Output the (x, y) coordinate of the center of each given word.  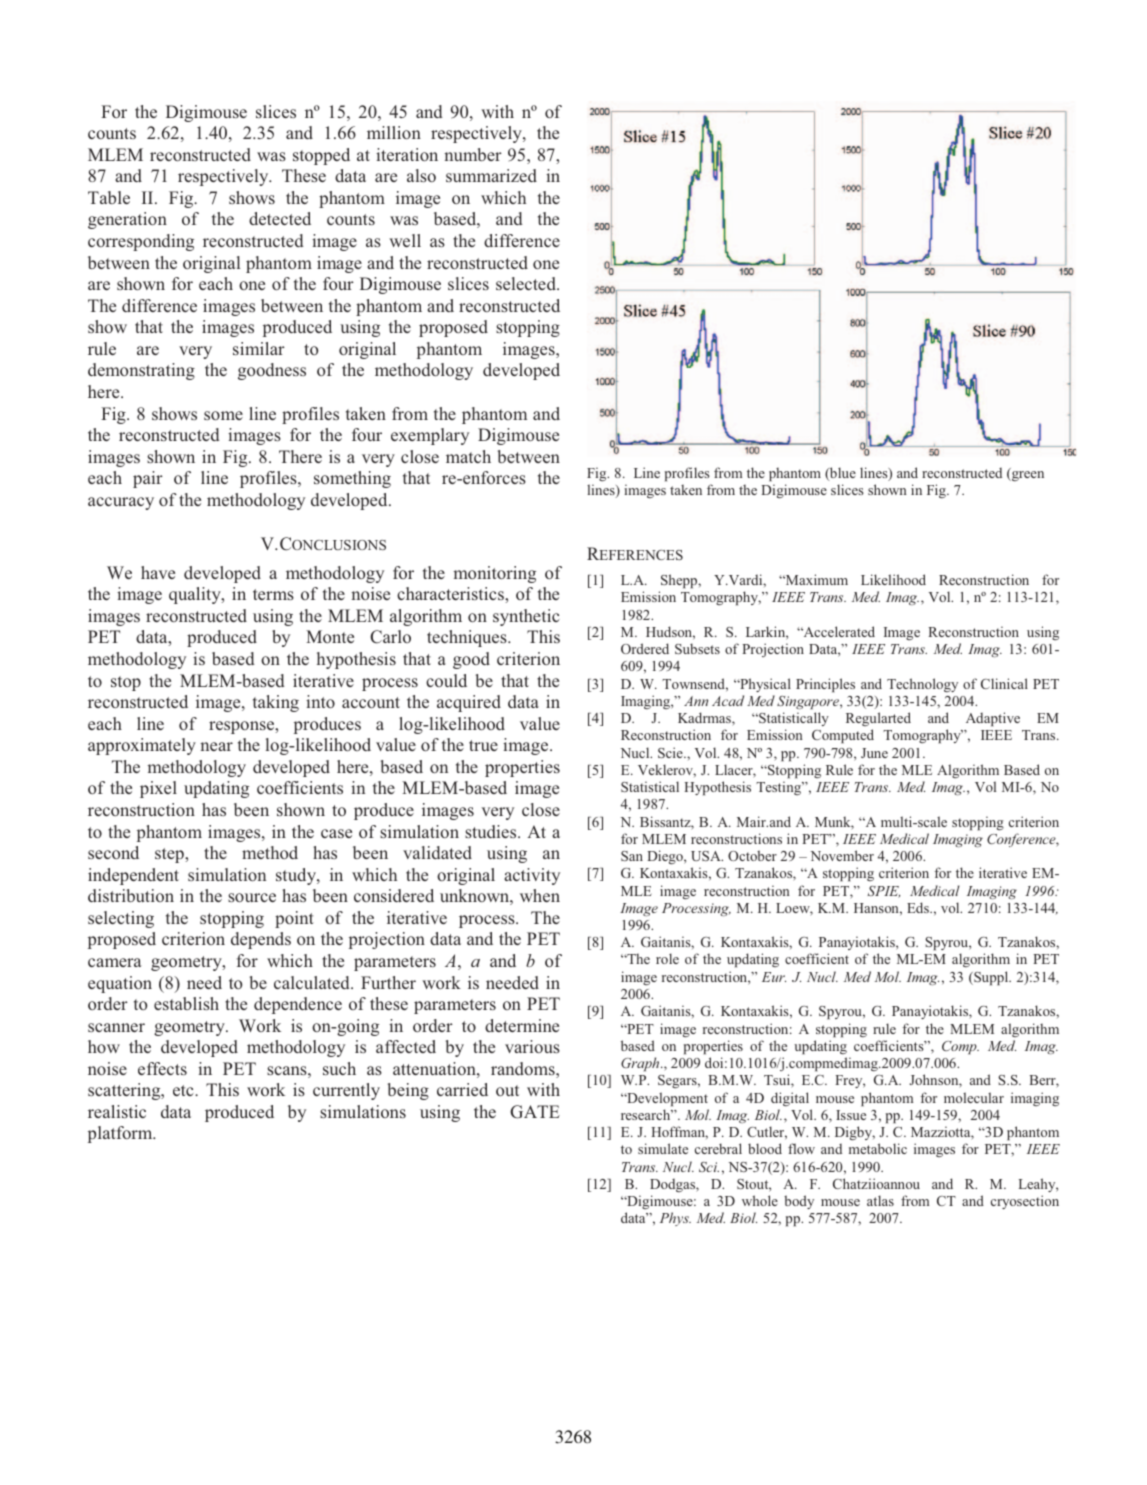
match (468, 456)
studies (492, 831)
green (1027, 476)
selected (527, 283)
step (170, 855)
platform (121, 1134)
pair (148, 479)
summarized (491, 175)
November (842, 855)
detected (280, 218)
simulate (663, 1148)
